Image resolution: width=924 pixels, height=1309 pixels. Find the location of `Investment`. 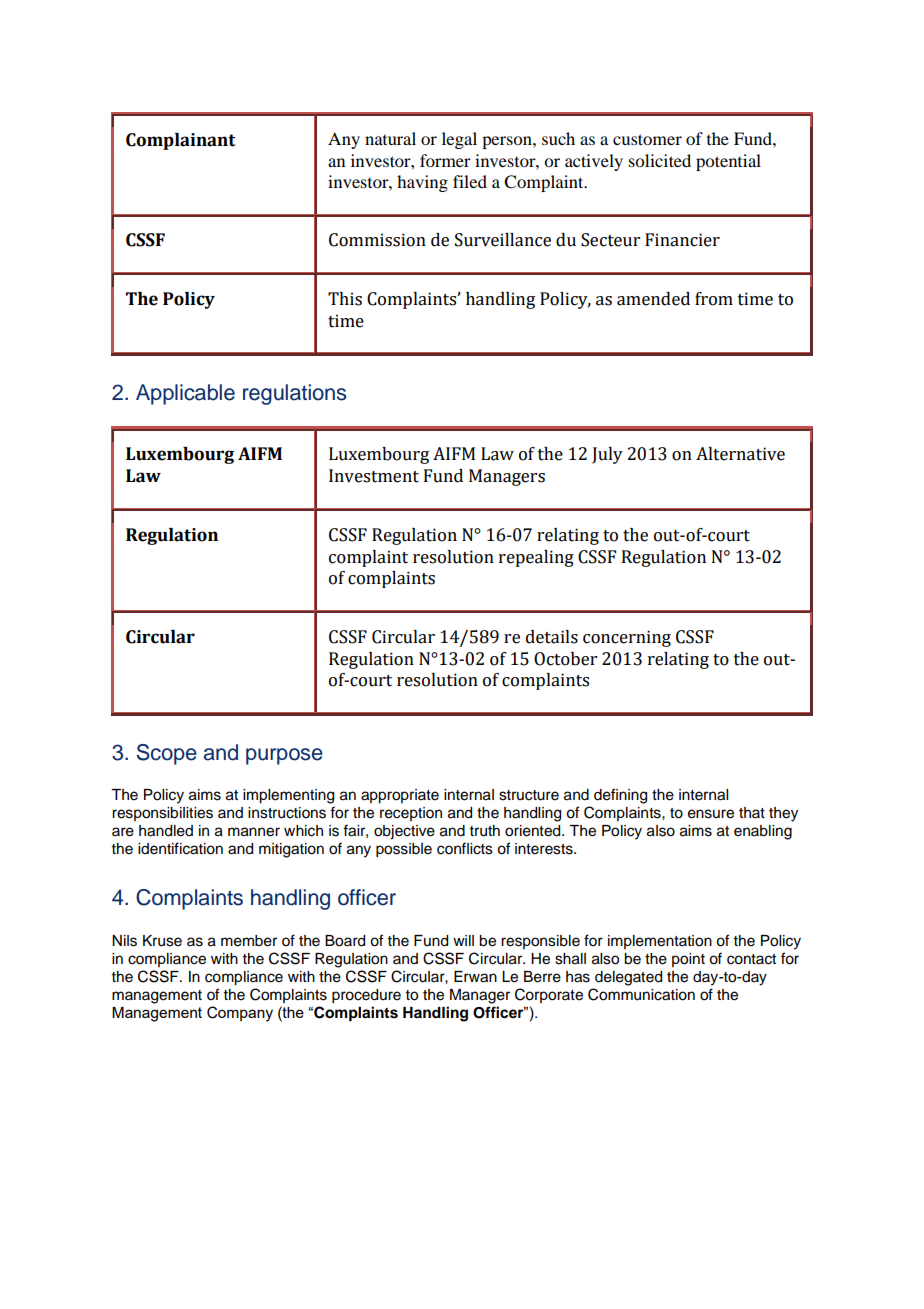

Investment is located at coordinates (374, 476).
